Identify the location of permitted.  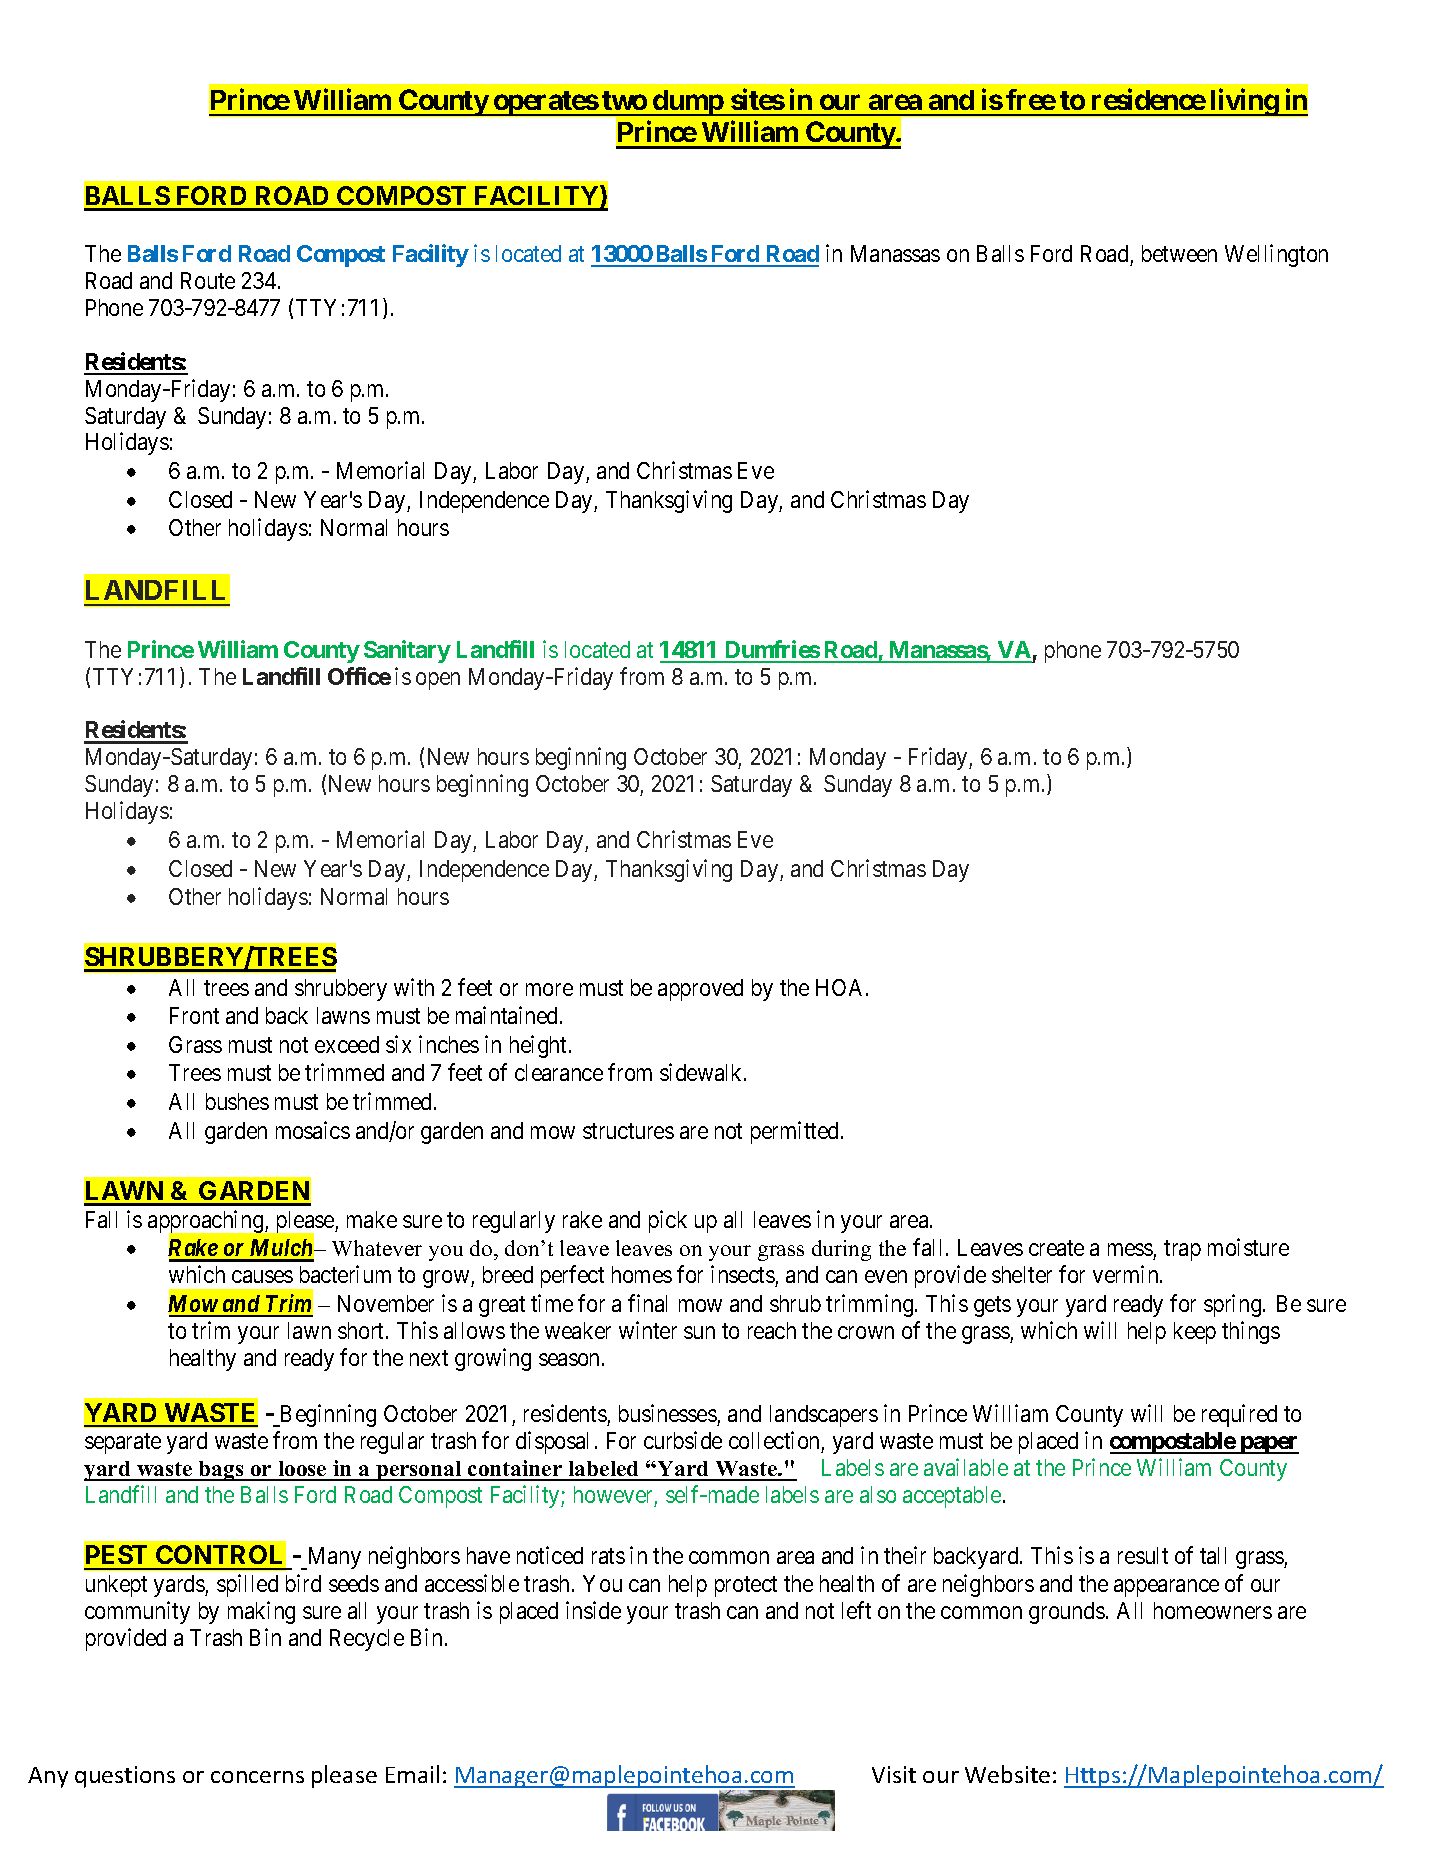
(794, 1132).
